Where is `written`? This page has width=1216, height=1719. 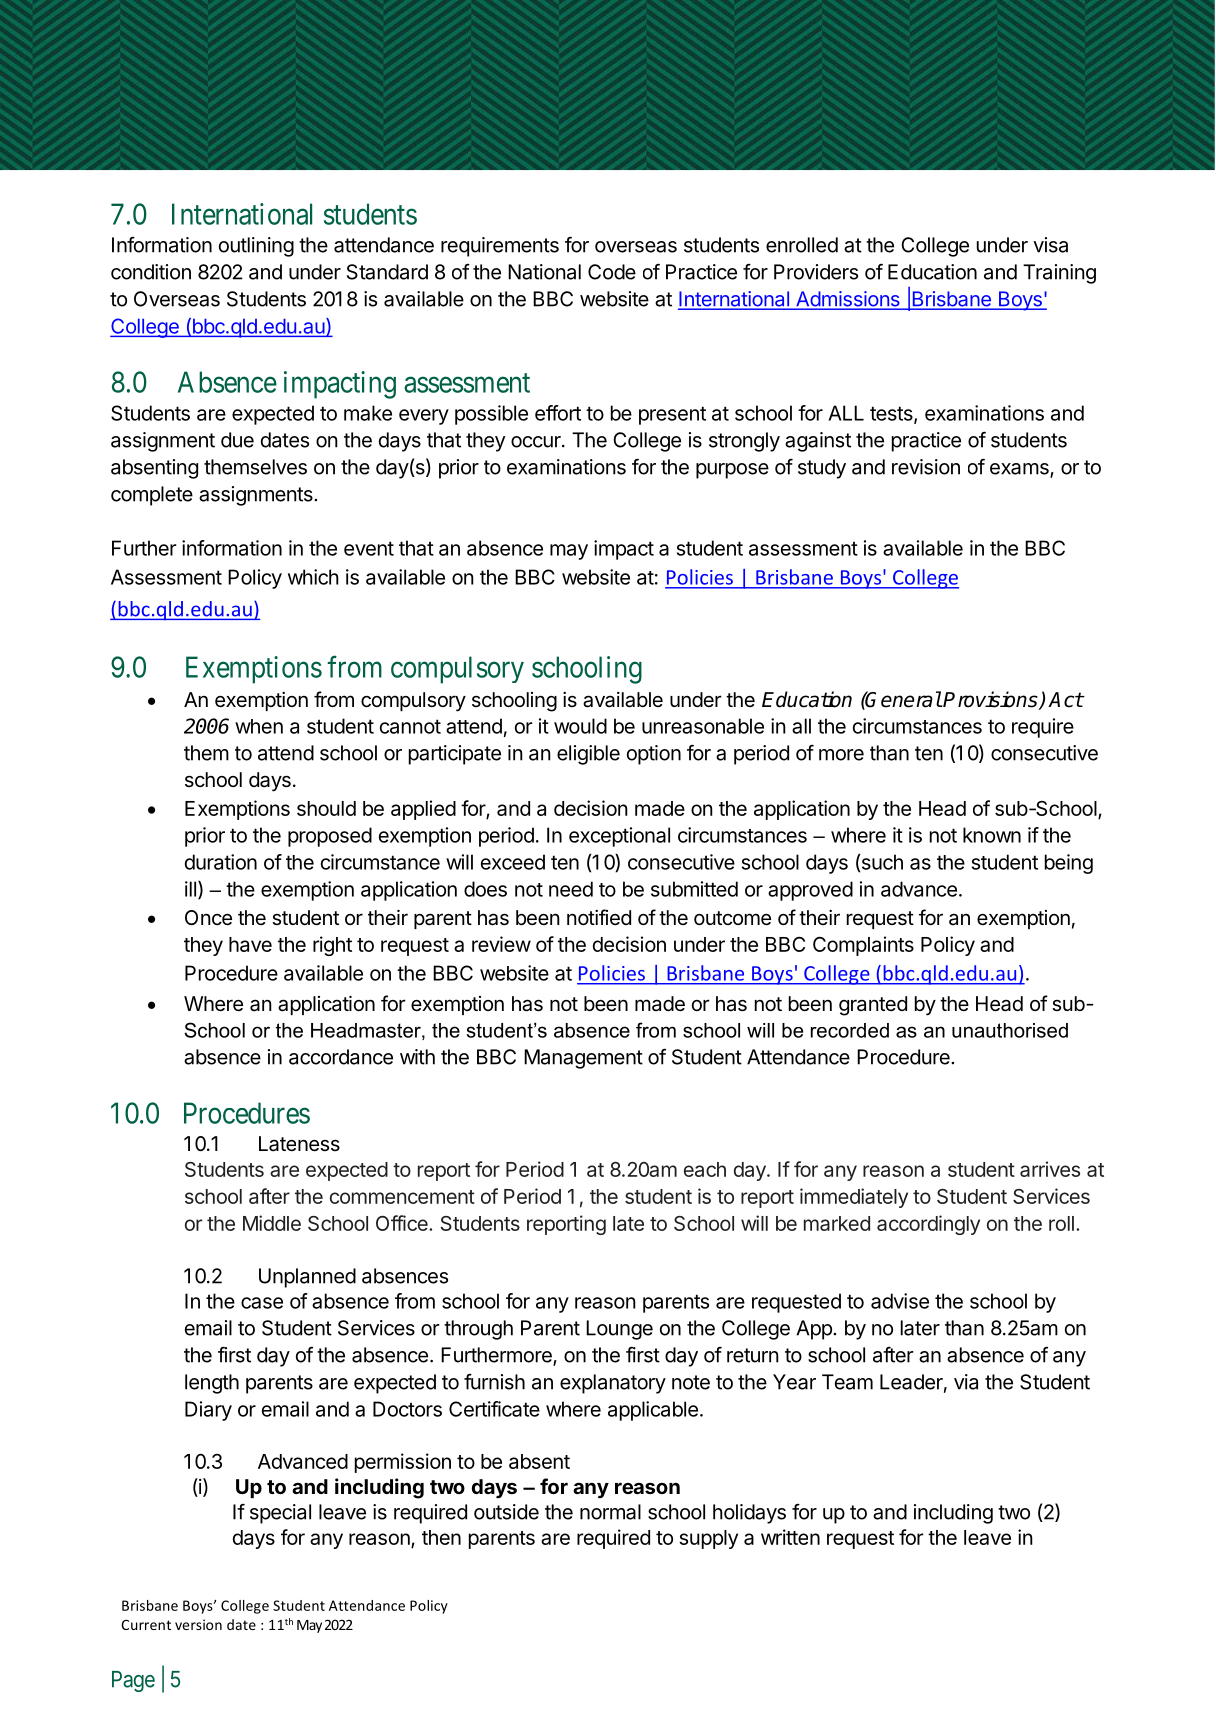 written is located at coordinates (790, 1537).
